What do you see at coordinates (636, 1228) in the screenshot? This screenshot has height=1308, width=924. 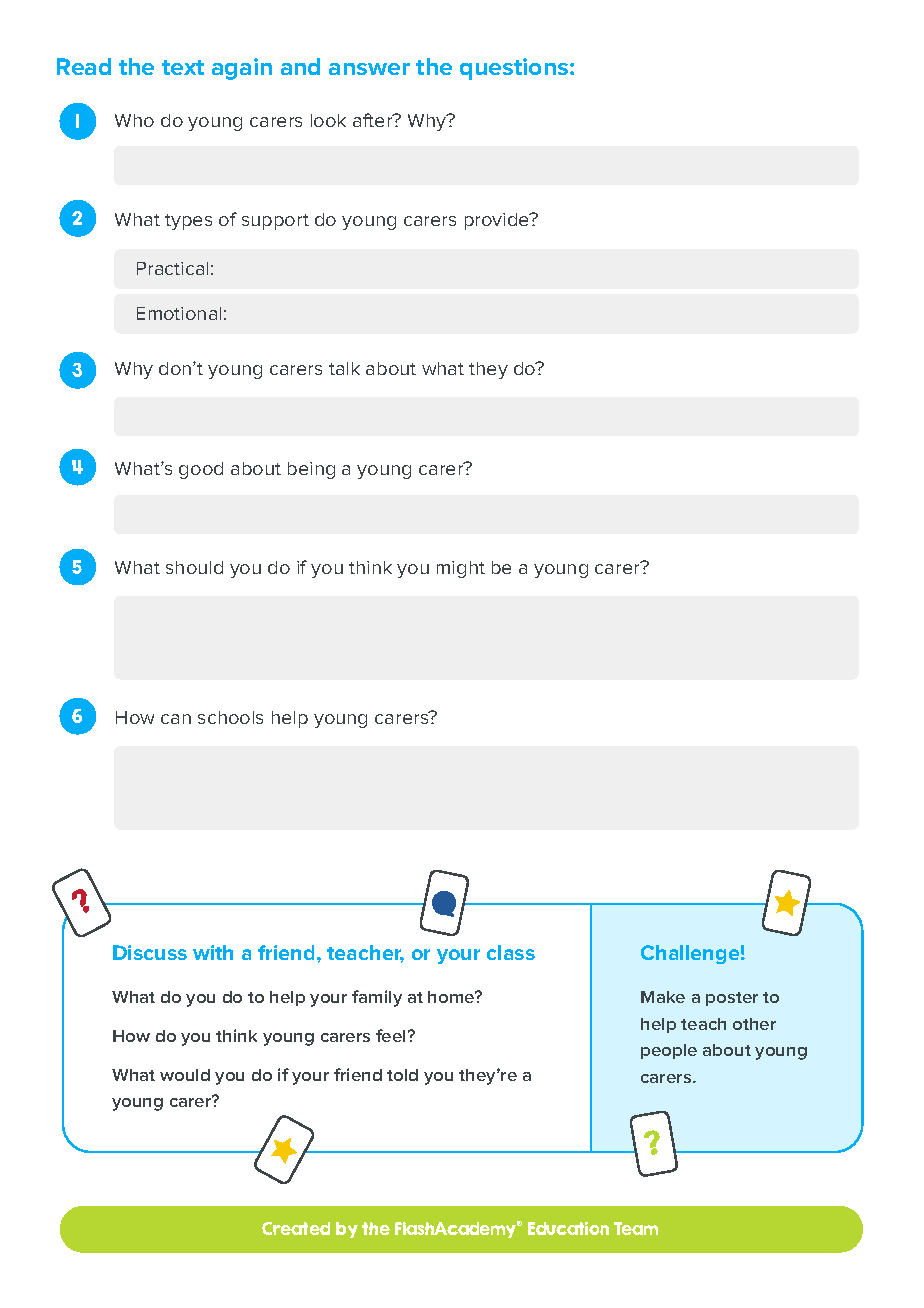 I see `Team` at bounding box center [636, 1228].
